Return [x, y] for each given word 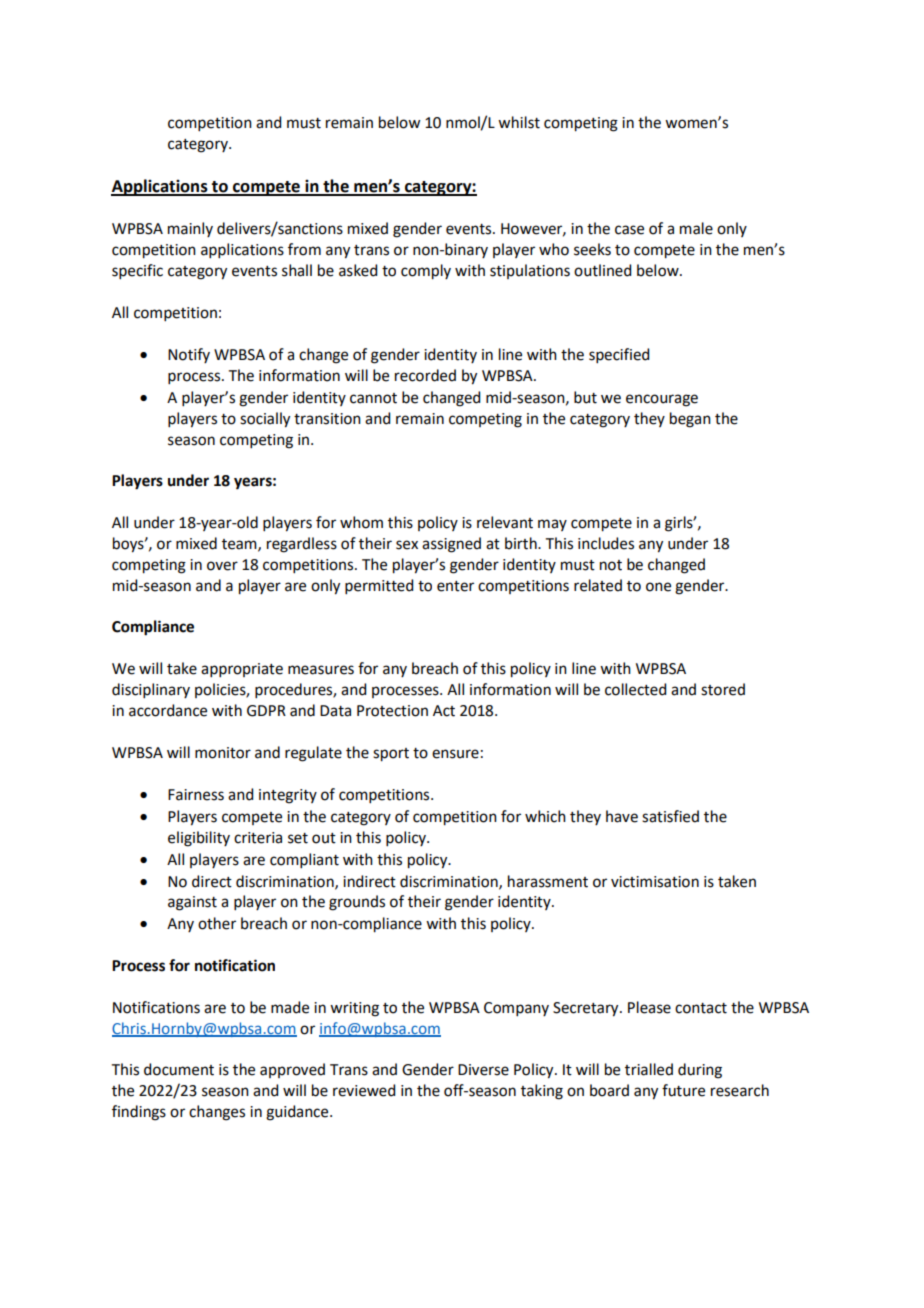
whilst [519, 122]
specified [619, 355]
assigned [451, 545]
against [192, 903]
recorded [425, 375]
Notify [189, 355]
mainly [190, 229]
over [222, 566]
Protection [392, 711]
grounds [357, 903]
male [696, 228]
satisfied [670, 816]
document [179, 1069]
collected [635, 689]
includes [606, 543]
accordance [168, 710]
